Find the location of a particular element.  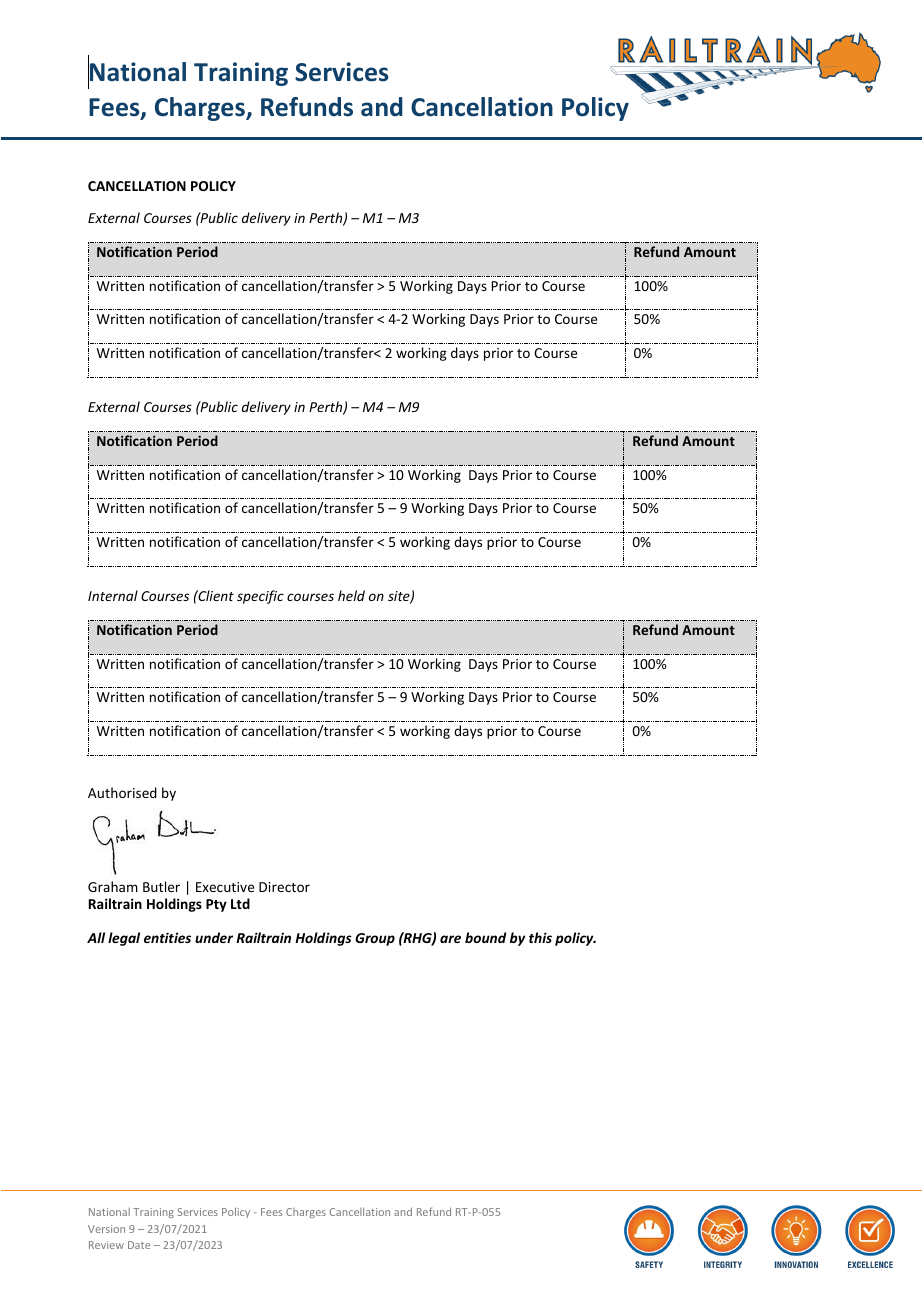

are is located at coordinates (450, 939).
